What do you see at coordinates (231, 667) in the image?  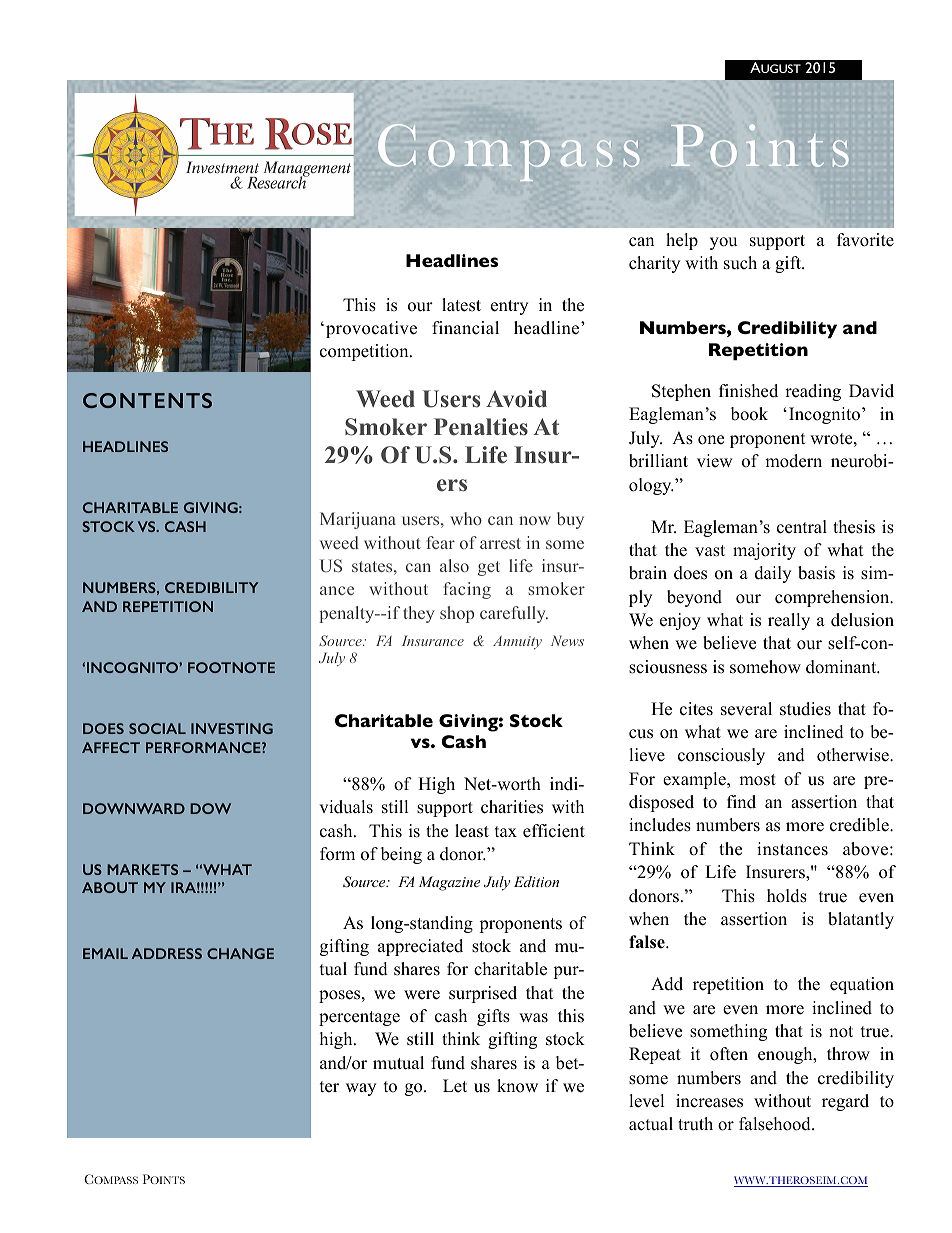 I see `FOOTNOTE` at bounding box center [231, 667].
